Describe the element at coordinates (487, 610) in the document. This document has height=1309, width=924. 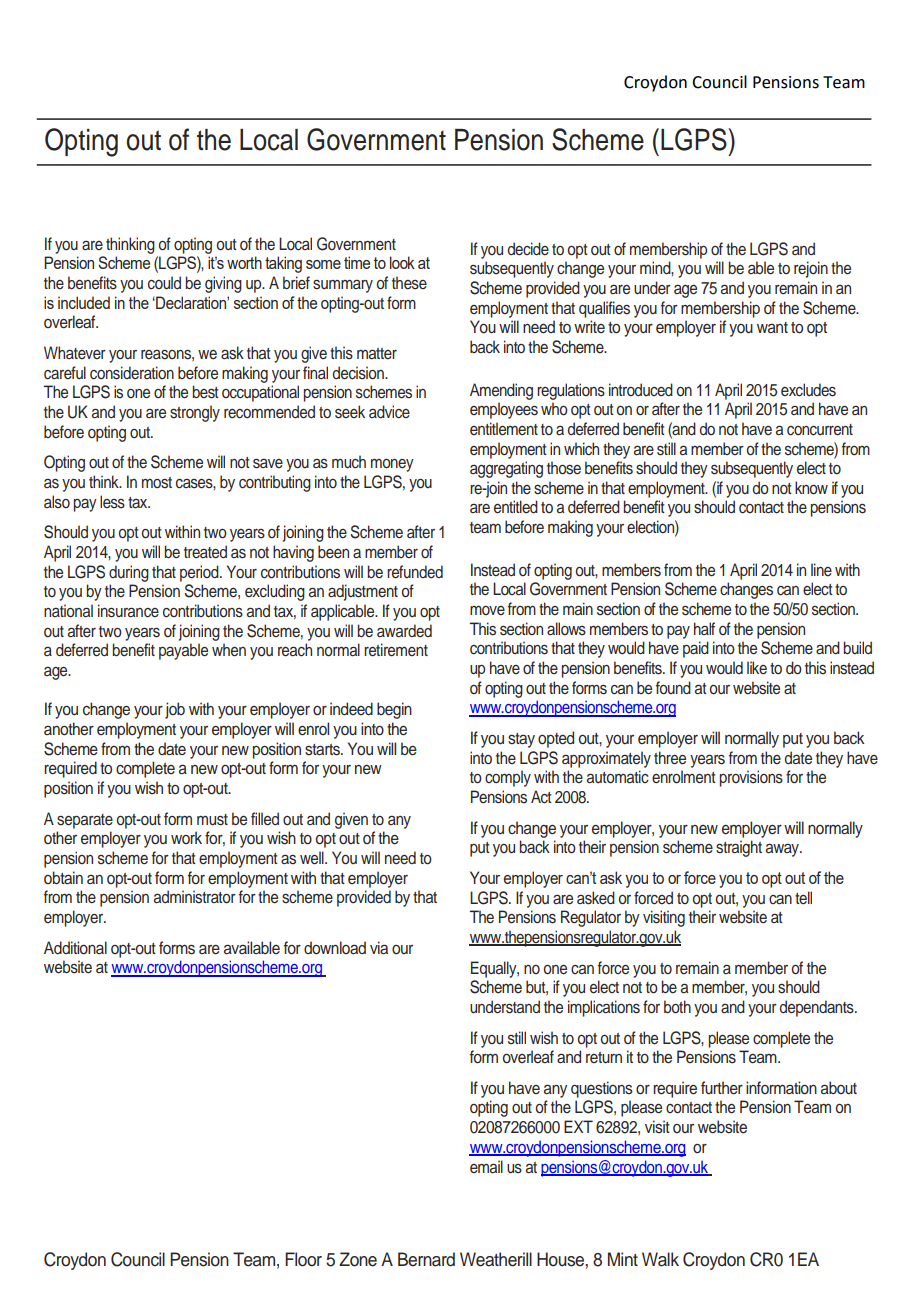
I see `move` at that location.
